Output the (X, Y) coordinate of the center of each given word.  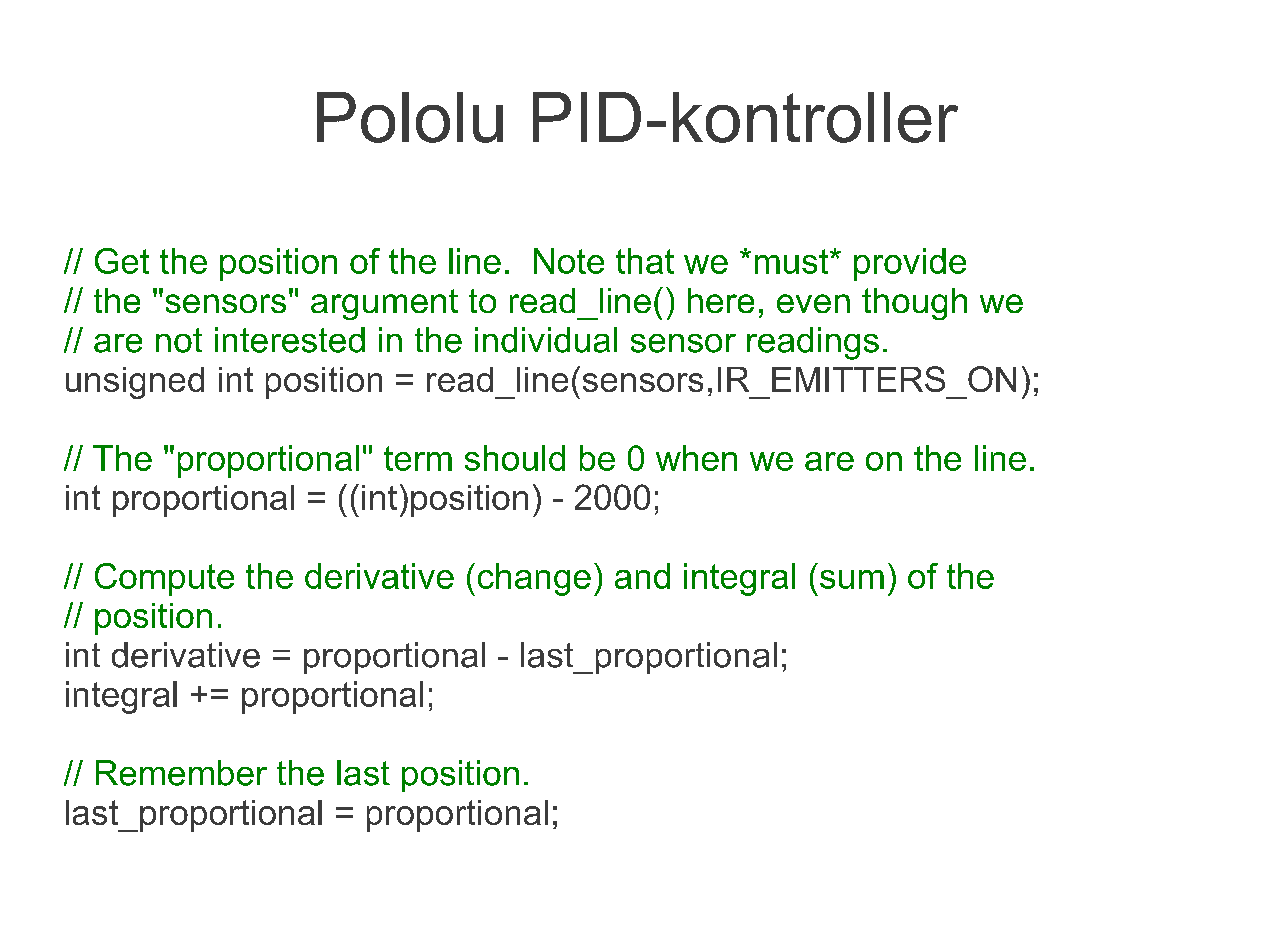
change (534, 579)
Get (122, 261)
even (813, 303)
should (515, 458)
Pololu (410, 117)
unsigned (135, 383)
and (642, 576)
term (418, 458)
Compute (164, 579)
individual (546, 340)
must (793, 261)
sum (852, 579)
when (696, 458)
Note (569, 261)
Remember (181, 773)
